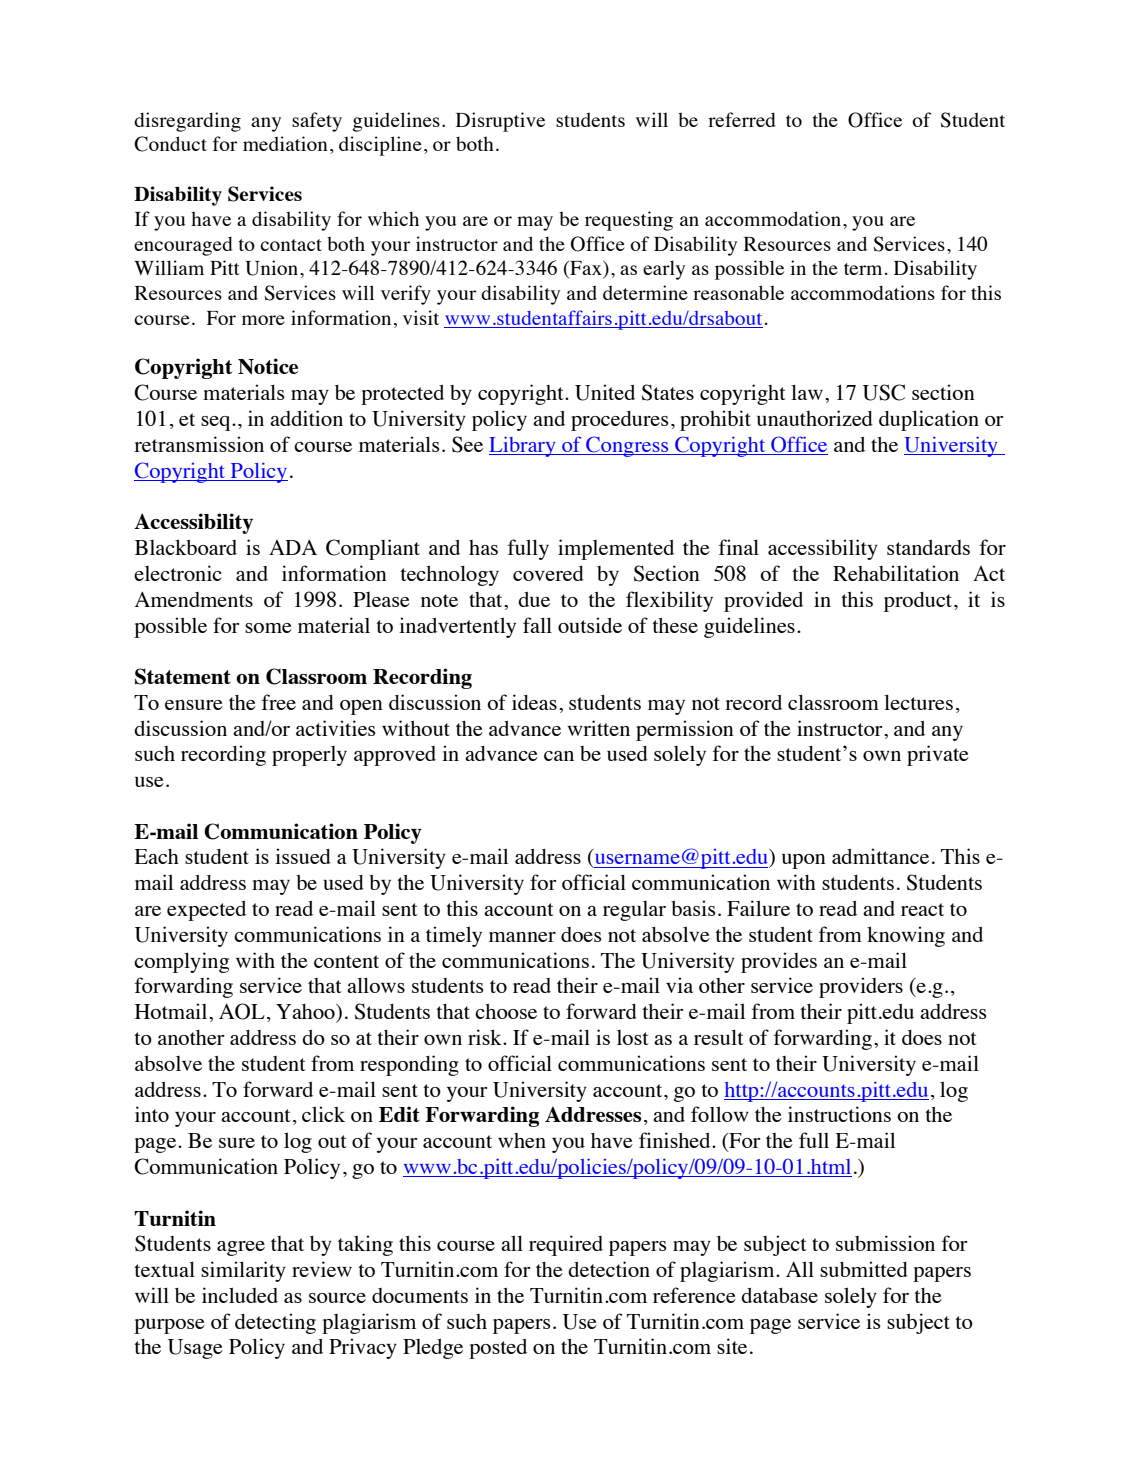  I want to click on covered, so click(548, 573).
